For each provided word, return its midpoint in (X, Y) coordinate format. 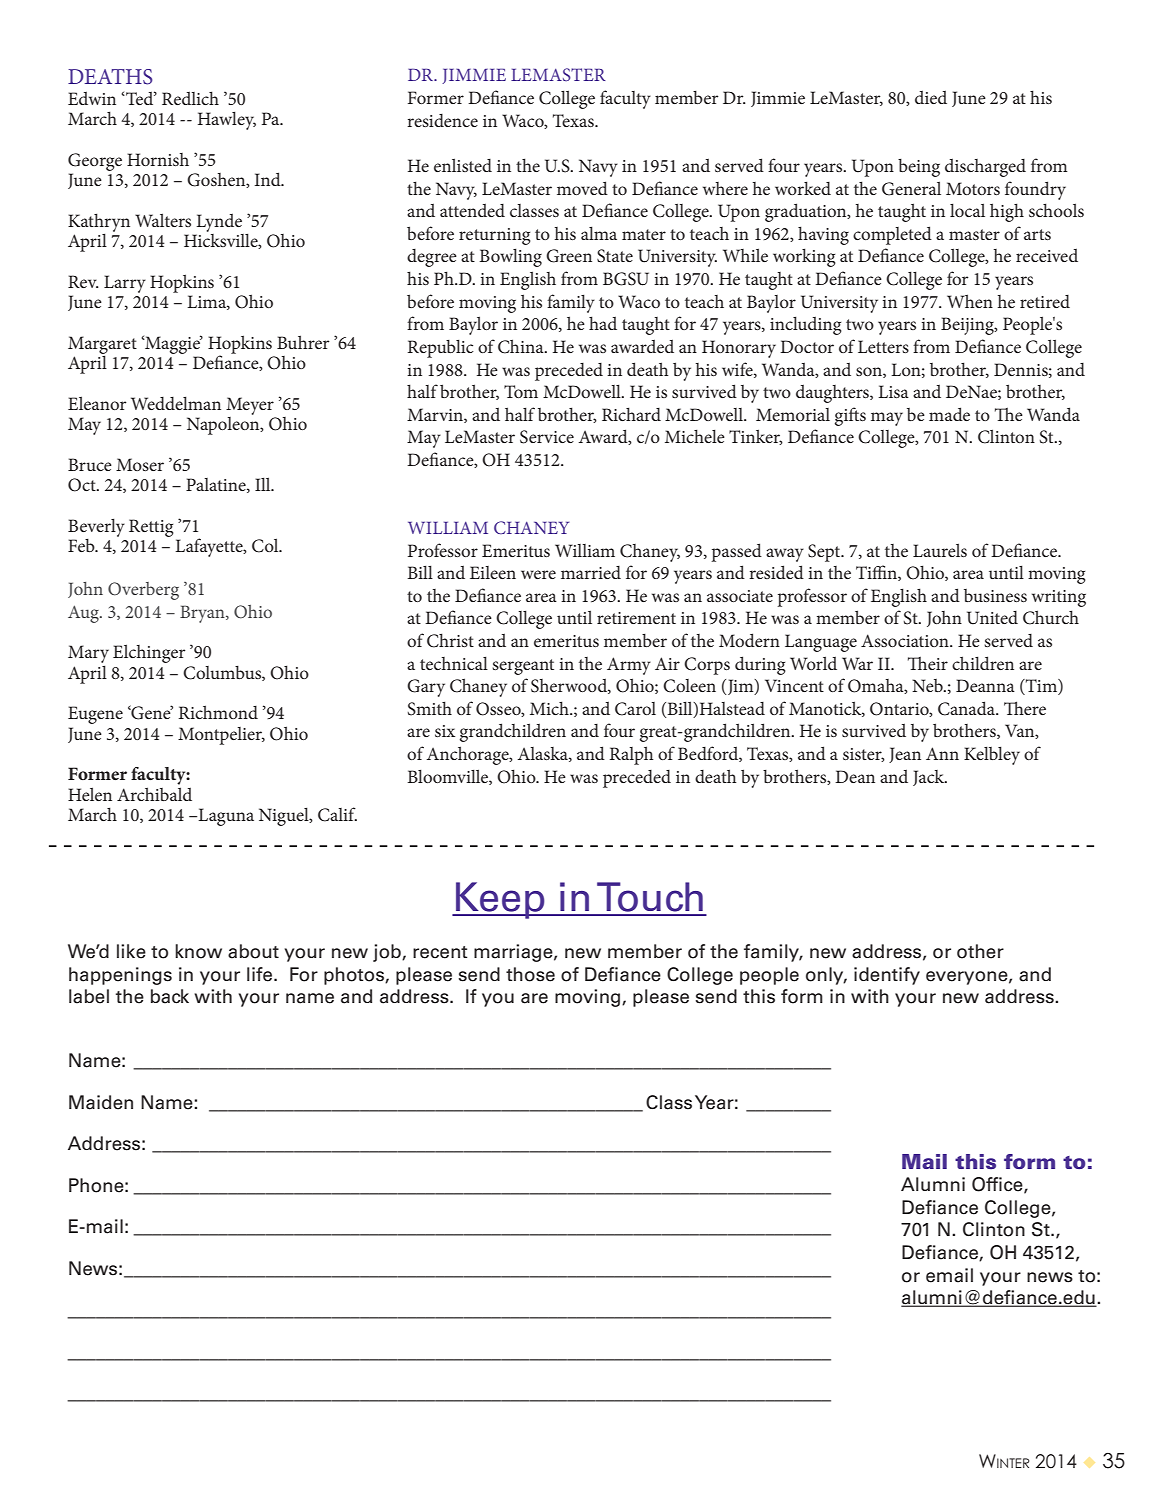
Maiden (101, 1102)
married (591, 572)
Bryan (203, 614)
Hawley (227, 120)
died (931, 97)
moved (582, 188)
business (995, 595)
